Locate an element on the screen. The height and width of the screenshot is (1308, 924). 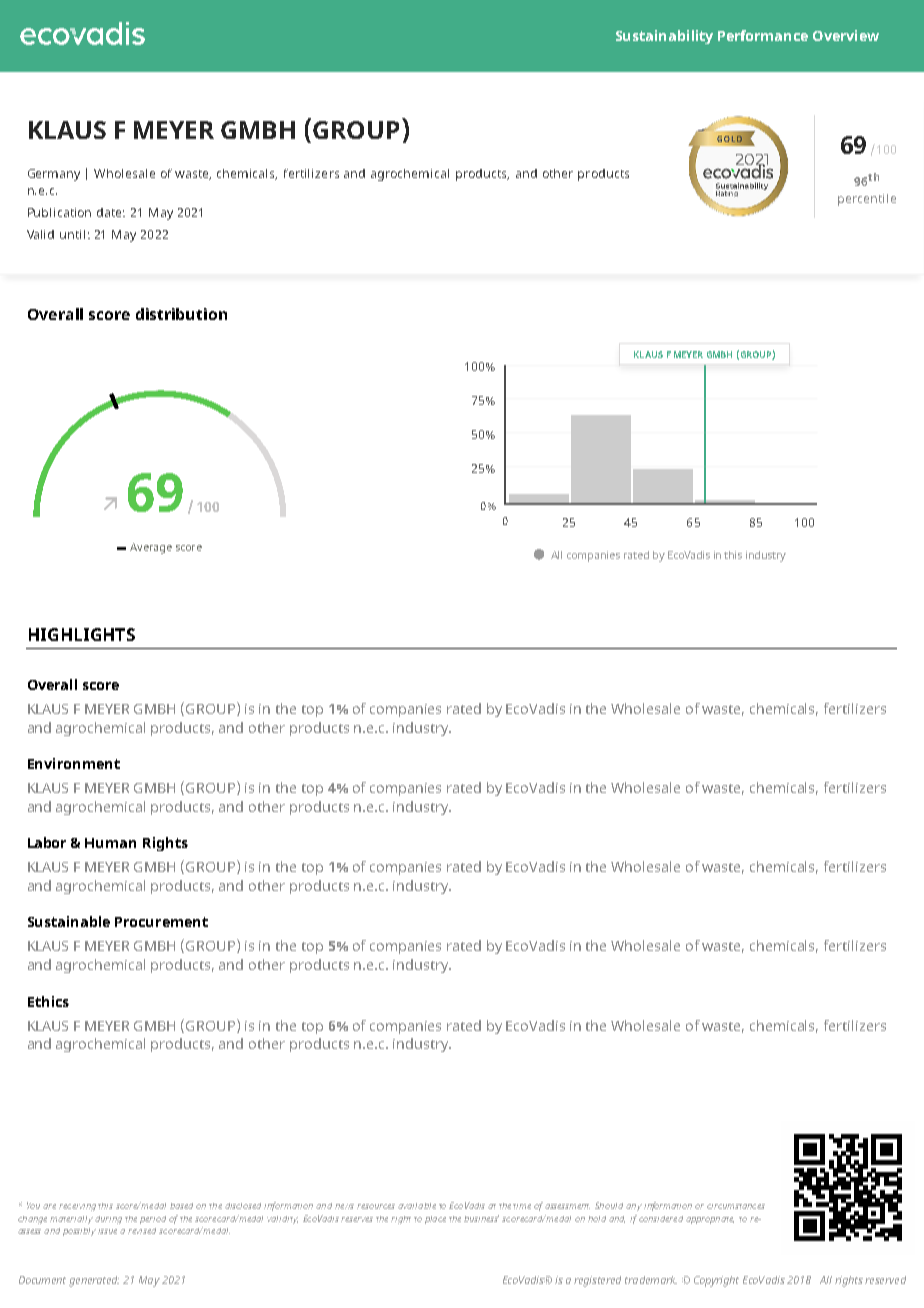
Sustainability is located at coordinates (664, 37).
